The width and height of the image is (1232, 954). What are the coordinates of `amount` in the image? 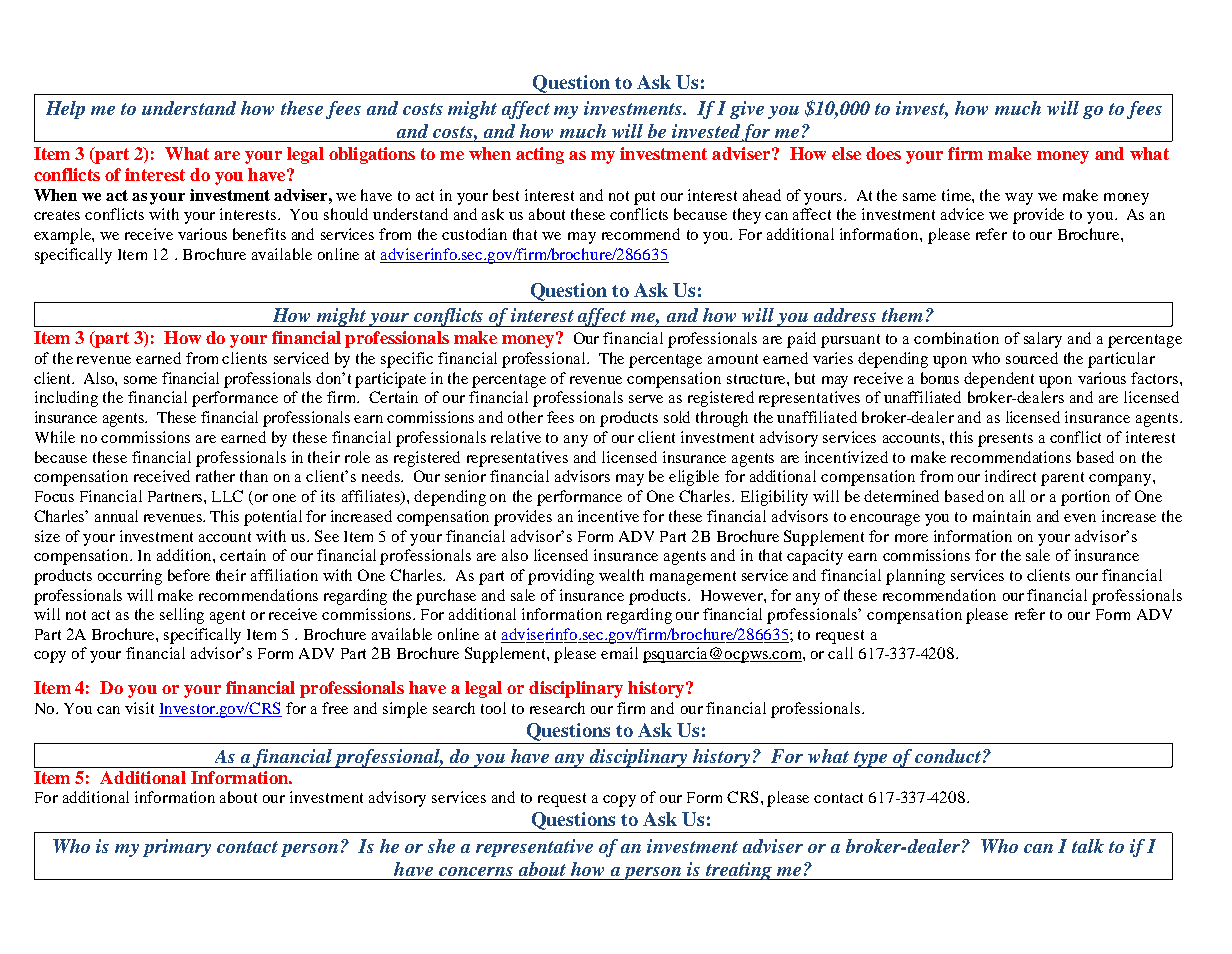 It's located at (733, 359).
